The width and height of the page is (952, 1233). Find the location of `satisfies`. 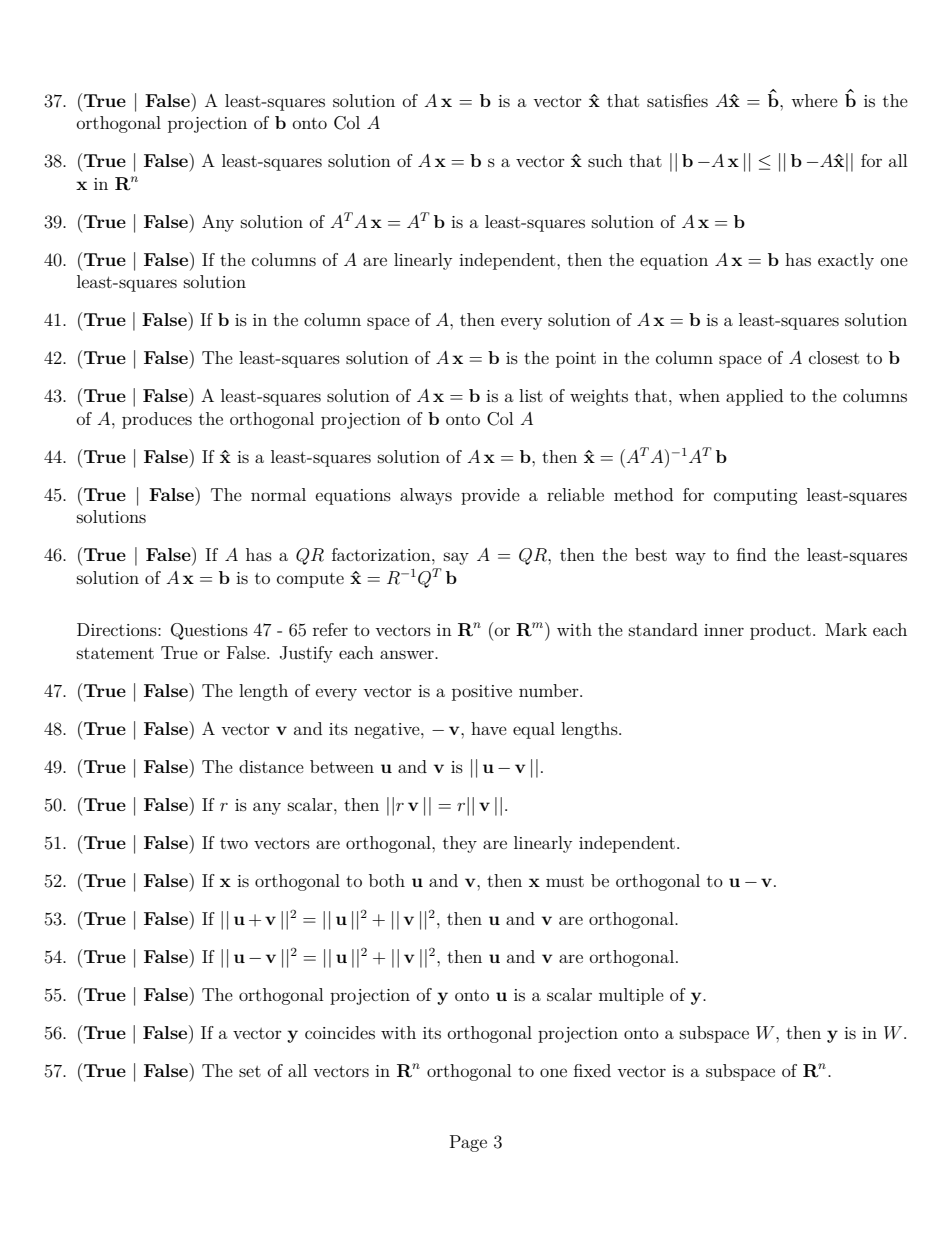

satisfies is located at coordinates (677, 100).
